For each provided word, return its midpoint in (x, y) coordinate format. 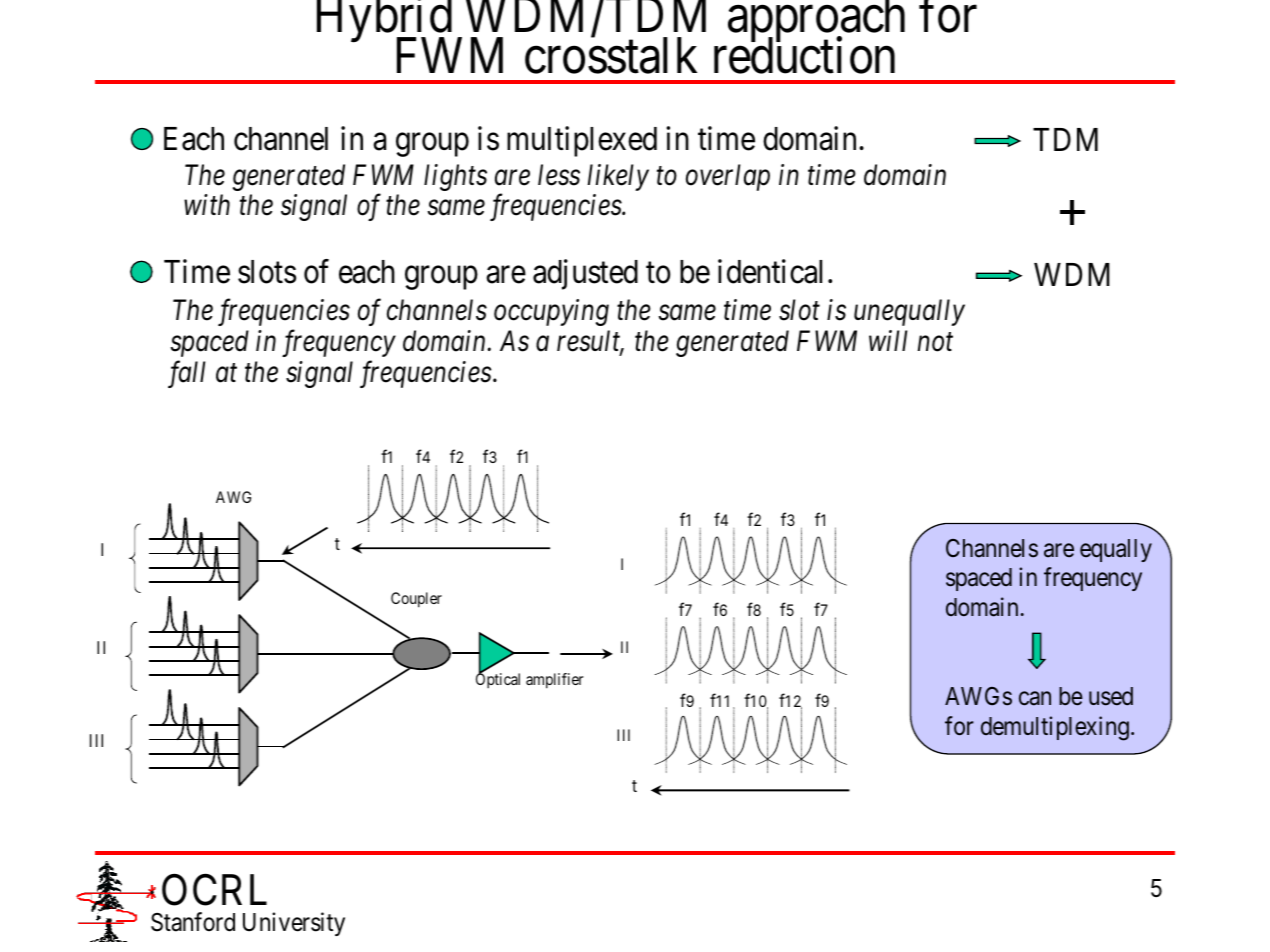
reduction (804, 55)
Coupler (416, 600)
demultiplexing (1055, 728)
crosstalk (611, 55)
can (1035, 699)
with (207, 204)
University (294, 924)
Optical (498, 680)
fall (187, 374)
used (1111, 696)
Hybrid (384, 22)
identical (770, 271)
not (935, 343)
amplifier (555, 681)
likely (618, 177)
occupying (551, 313)
